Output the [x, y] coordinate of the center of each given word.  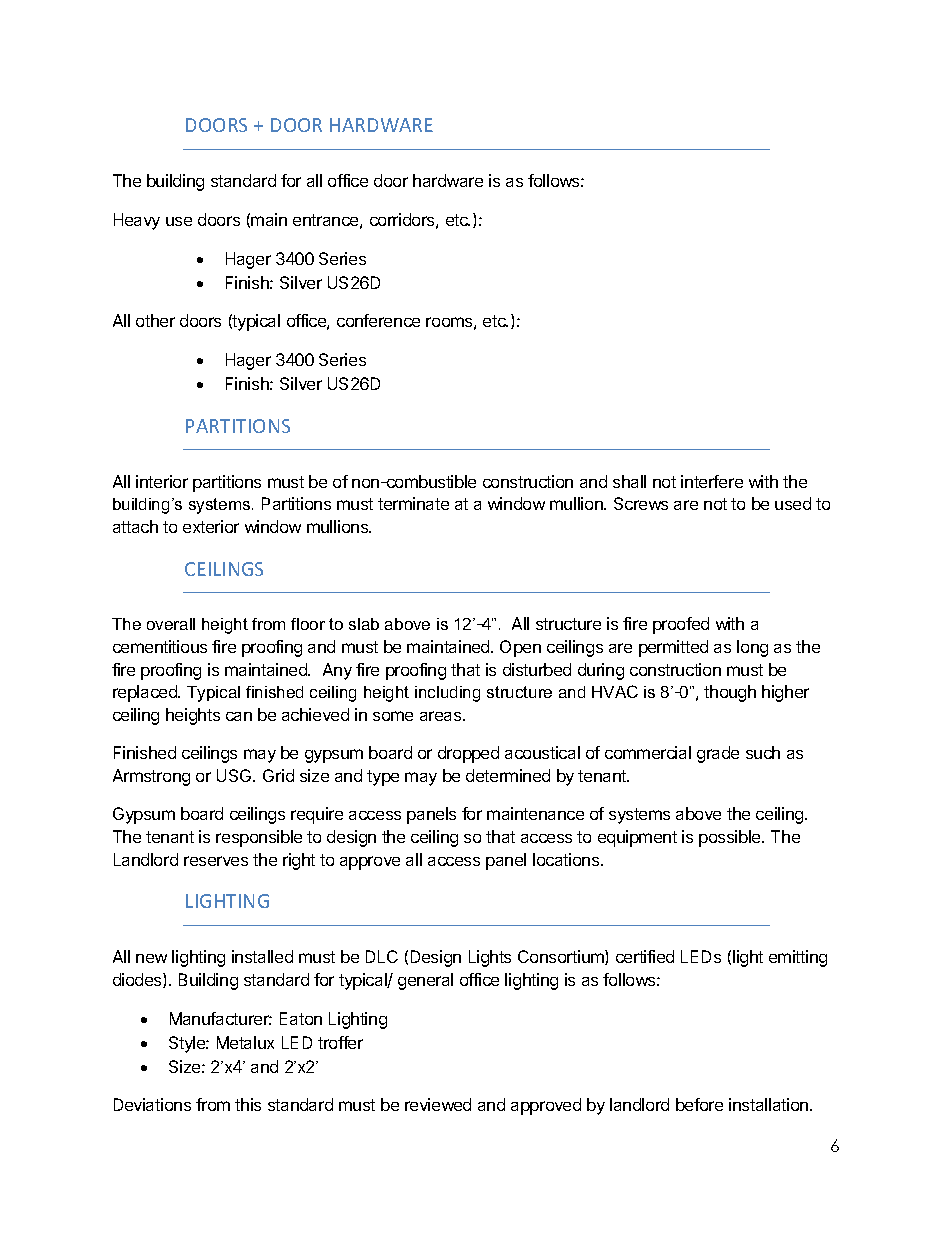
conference [378, 320]
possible [731, 838]
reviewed [438, 1104]
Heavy [137, 221]
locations [567, 859]
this [248, 1104]
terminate [413, 503]
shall [629, 481]
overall [171, 624]
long [752, 648]
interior [162, 481]
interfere [712, 481]
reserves [216, 861]
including [447, 694]
